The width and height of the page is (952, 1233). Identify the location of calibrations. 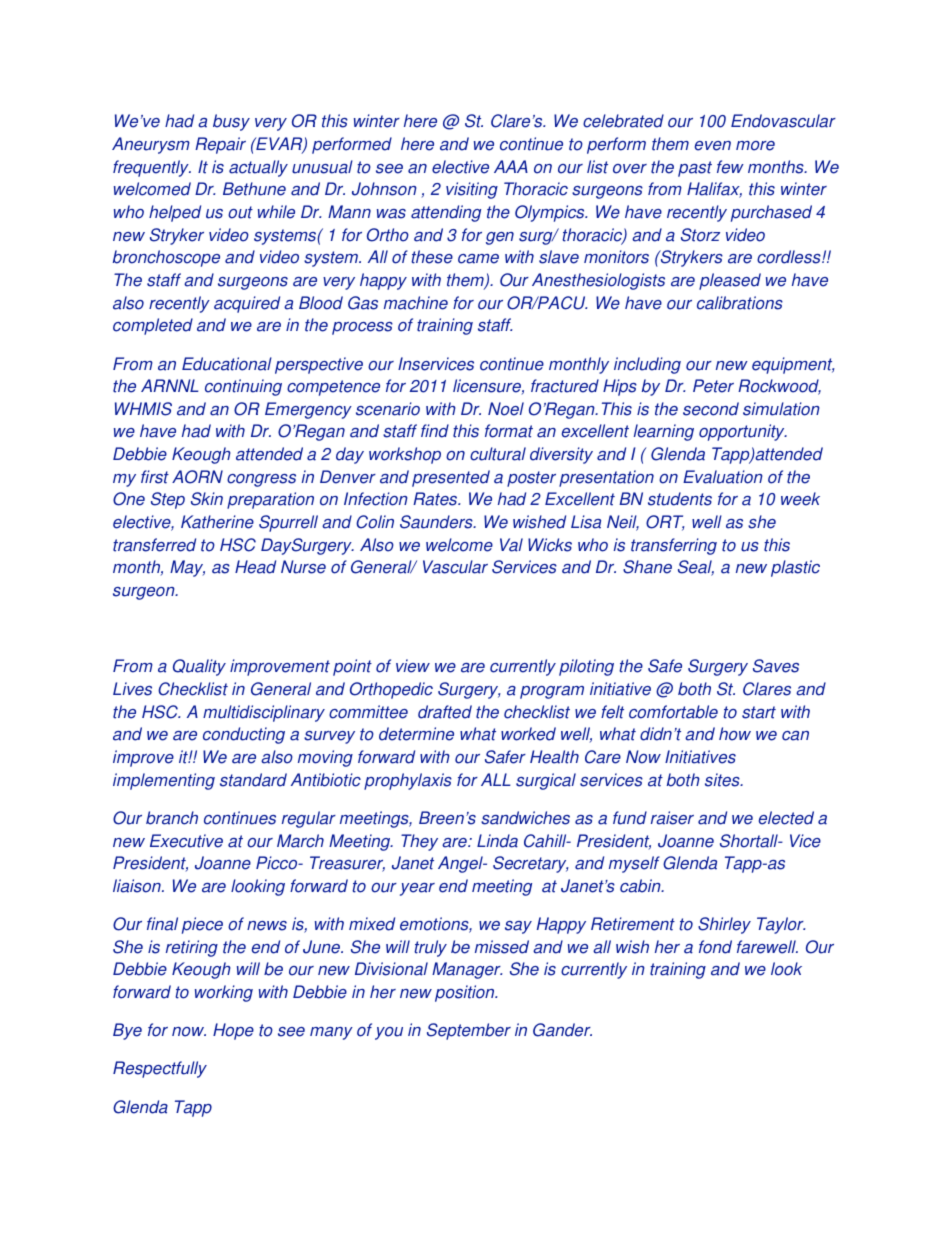
(740, 303).
